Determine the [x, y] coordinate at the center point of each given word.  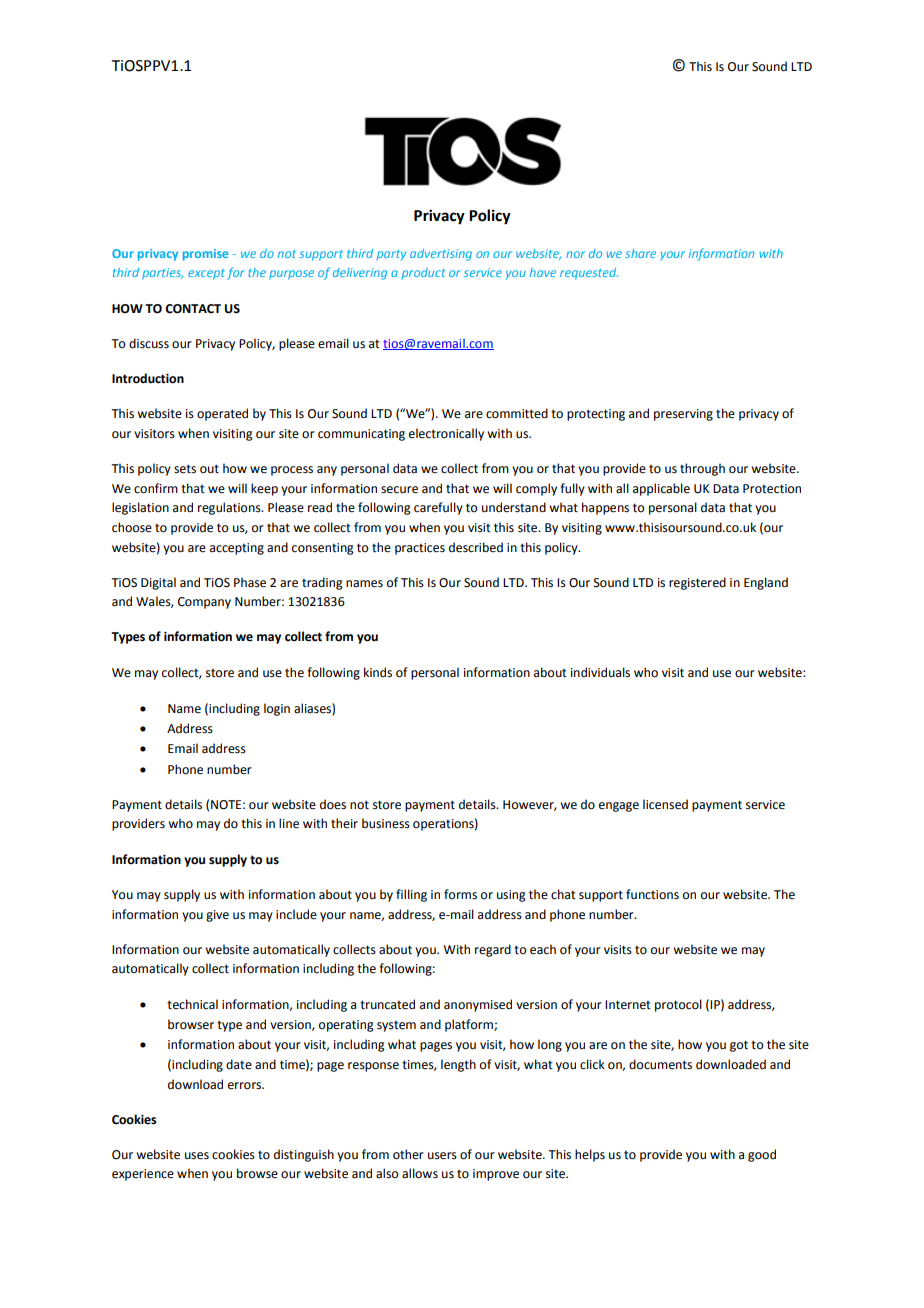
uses [197, 1156]
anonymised [478, 1005]
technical [192, 1004]
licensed [665, 804]
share [640, 253]
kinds [378, 672]
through [702, 469]
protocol [678, 1005]
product [423, 274]
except [206, 274]
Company [204, 603]
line [289, 823]
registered [697, 583]
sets [185, 469]
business [386, 823]
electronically [446, 434]
